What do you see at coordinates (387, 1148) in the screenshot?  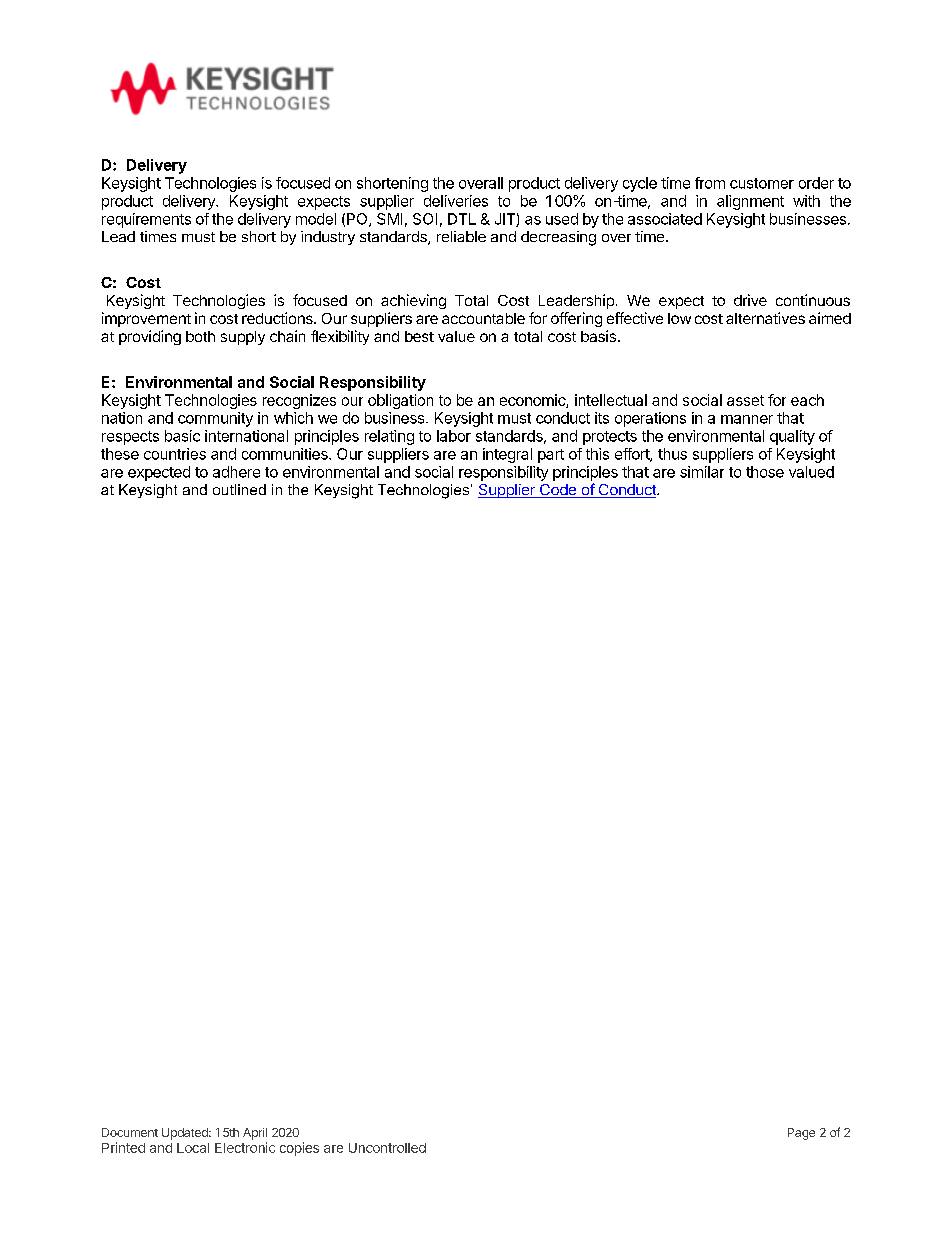 I see `Uncontrolled` at bounding box center [387, 1148].
